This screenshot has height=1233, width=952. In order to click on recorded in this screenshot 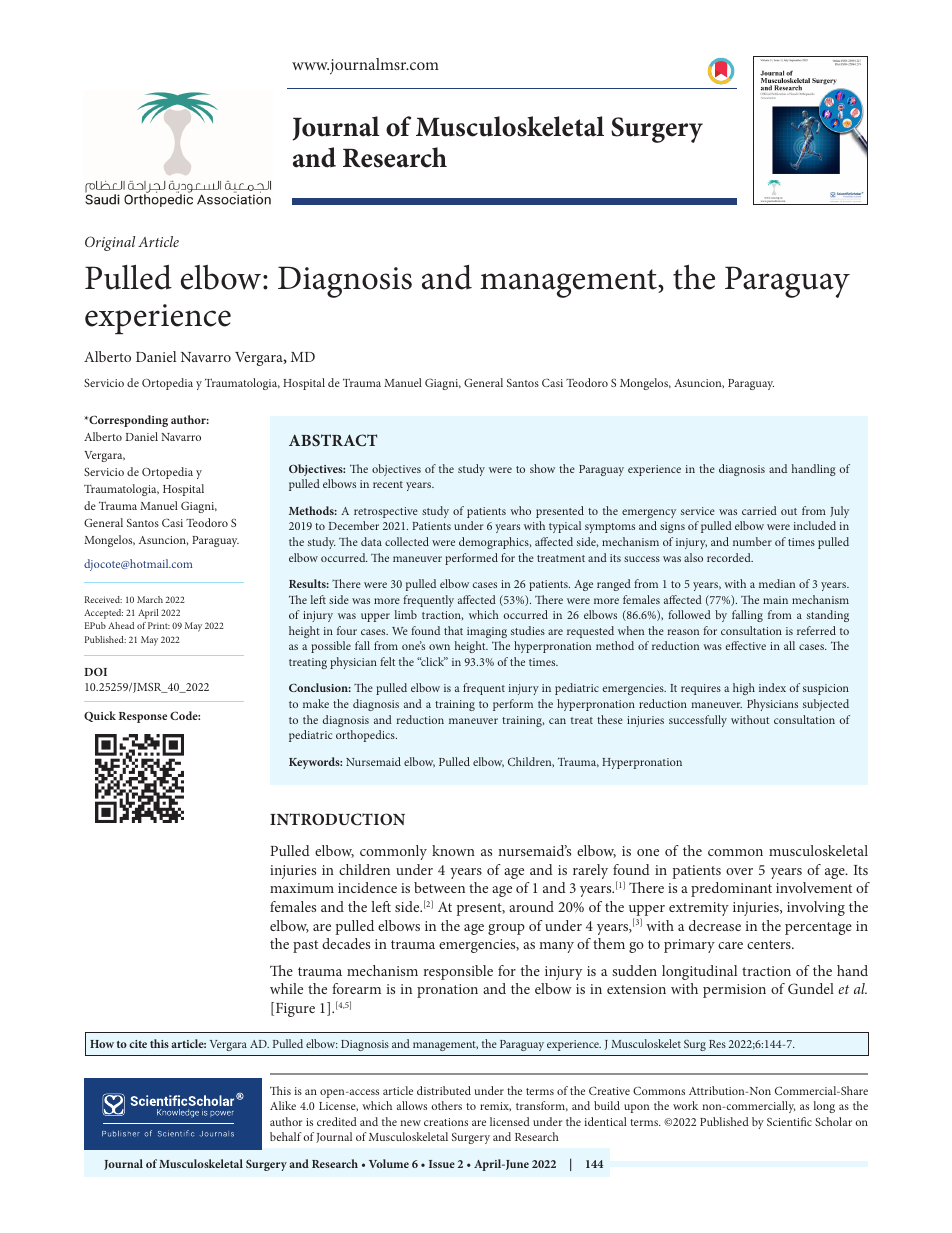, I will do `click(730, 557)`.
